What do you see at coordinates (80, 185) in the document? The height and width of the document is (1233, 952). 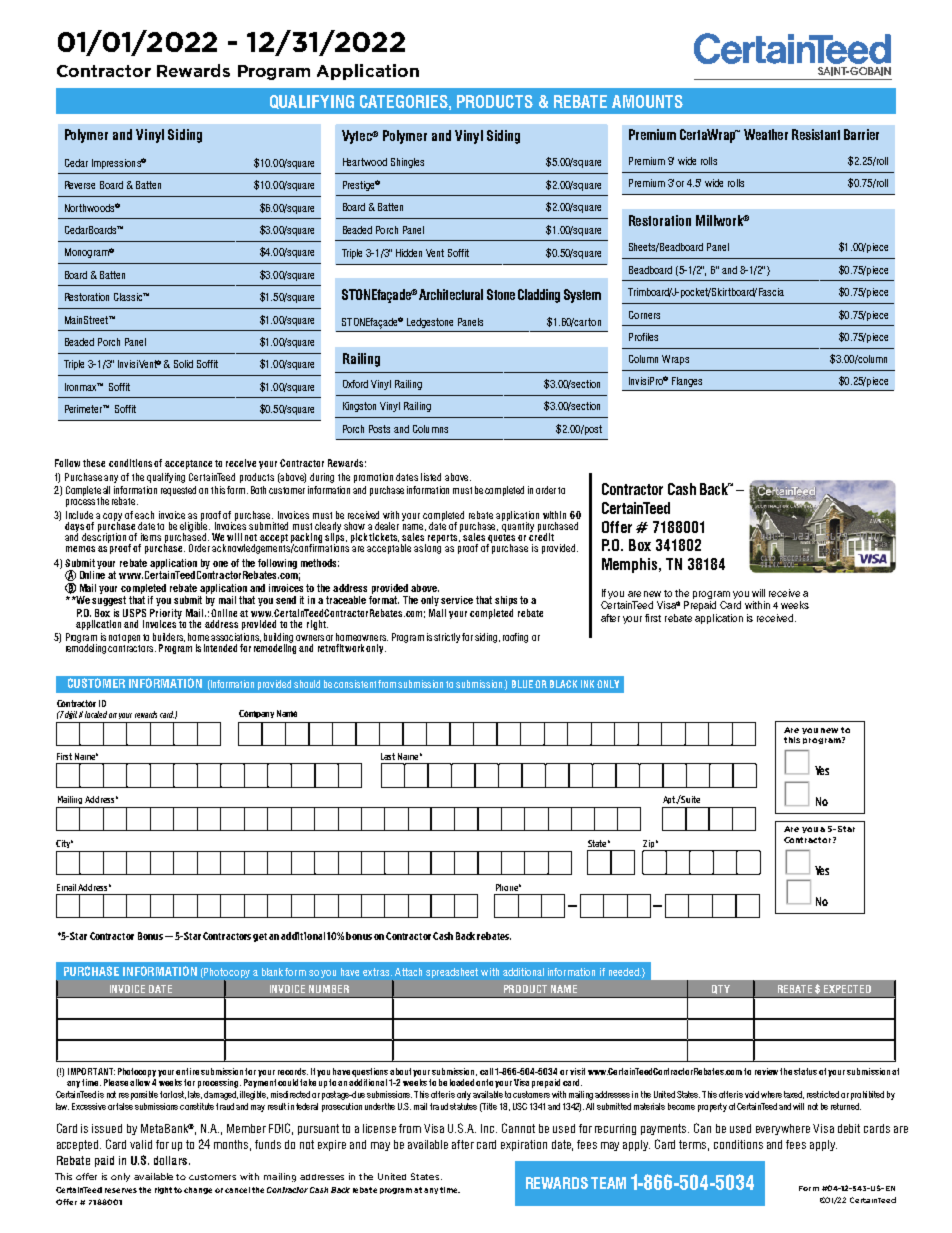 I see `Reverse` at bounding box center [80, 185].
